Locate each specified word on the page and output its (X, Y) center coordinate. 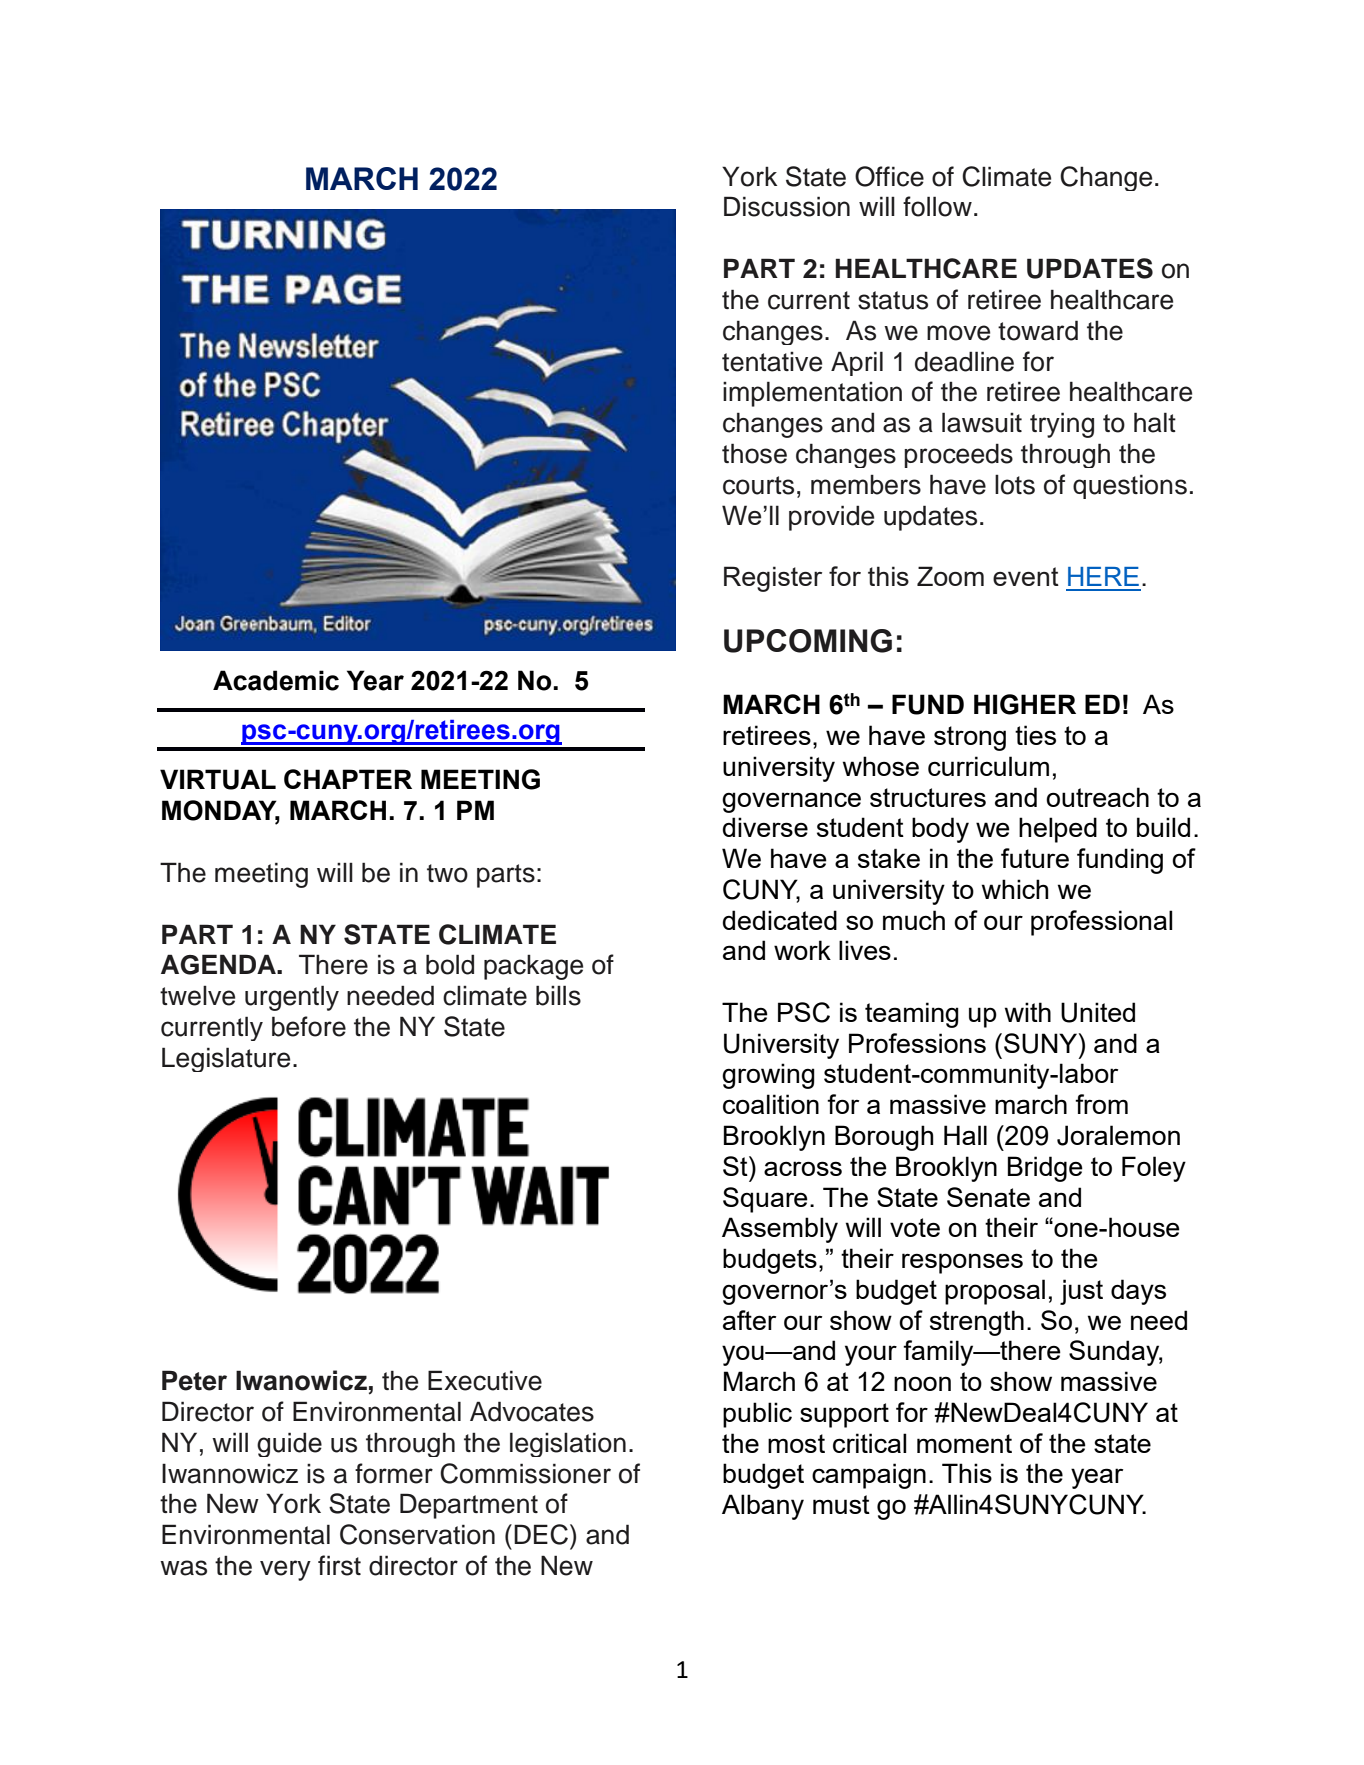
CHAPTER (348, 779)
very (285, 1570)
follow (937, 206)
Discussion (787, 206)
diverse (765, 827)
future (1035, 858)
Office (889, 176)
